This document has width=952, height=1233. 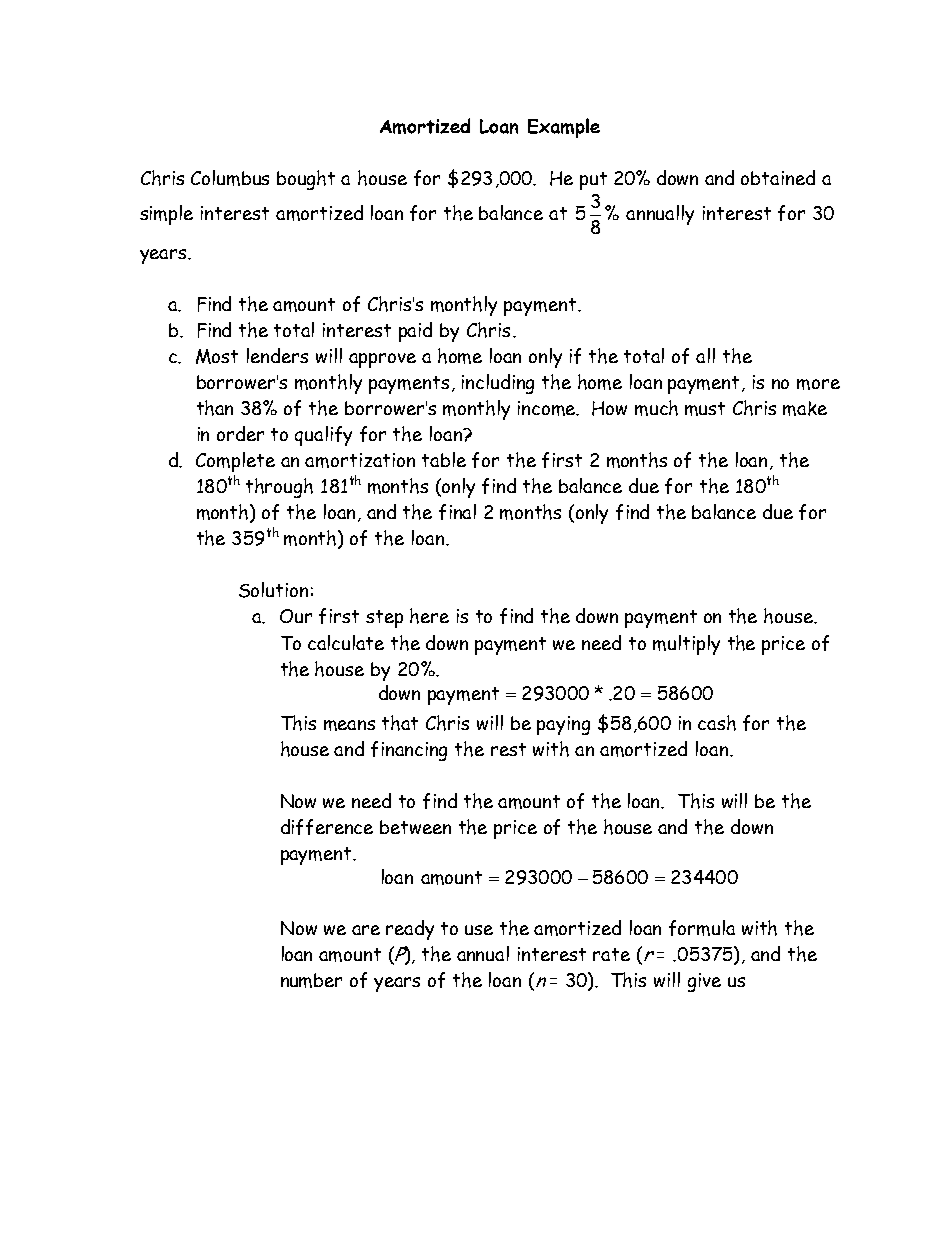 I want to click on number, so click(x=311, y=980).
